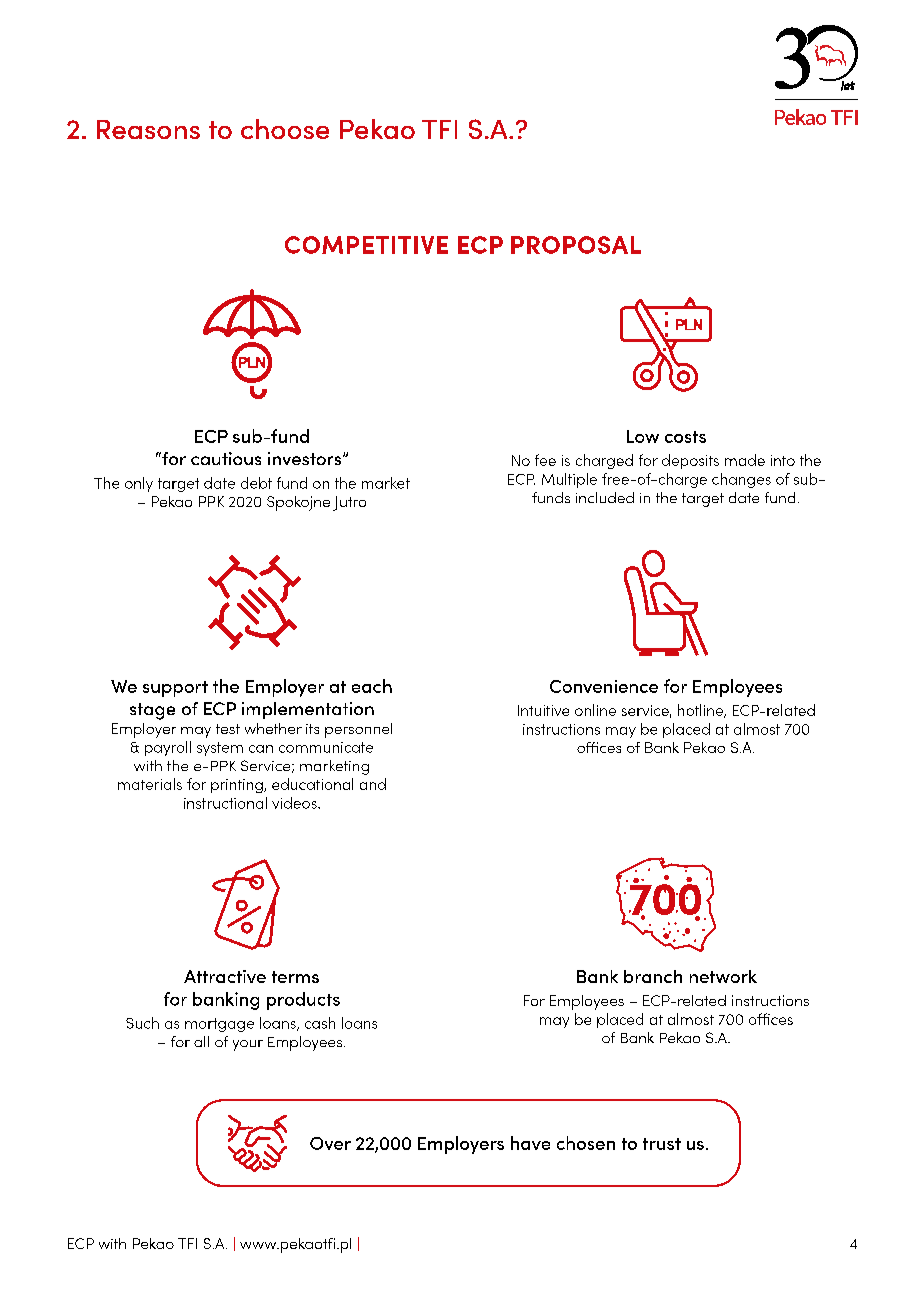 The image size is (924, 1308). What do you see at coordinates (372, 686) in the screenshot?
I see `each` at bounding box center [372, 686].
